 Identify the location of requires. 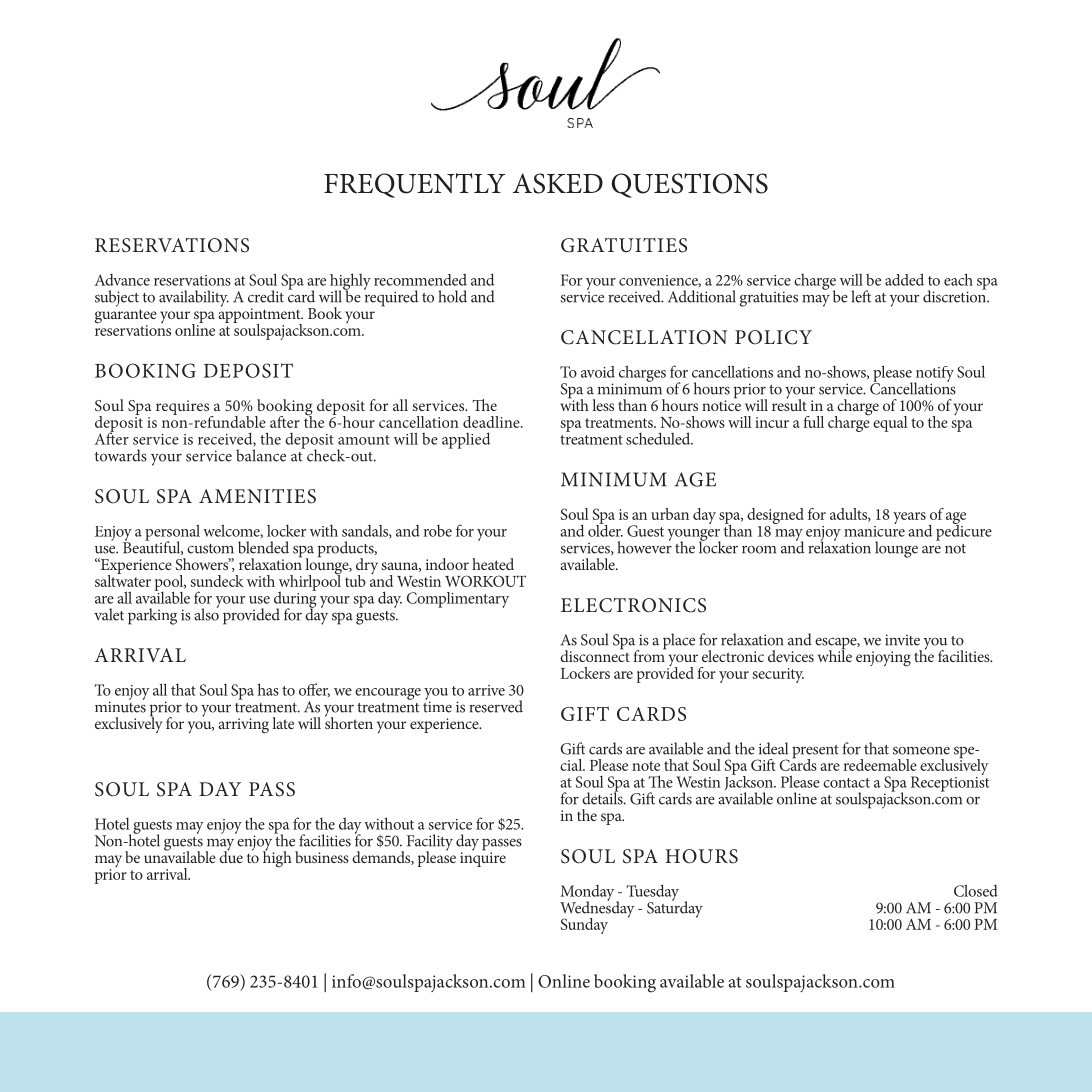
(184, 409).
